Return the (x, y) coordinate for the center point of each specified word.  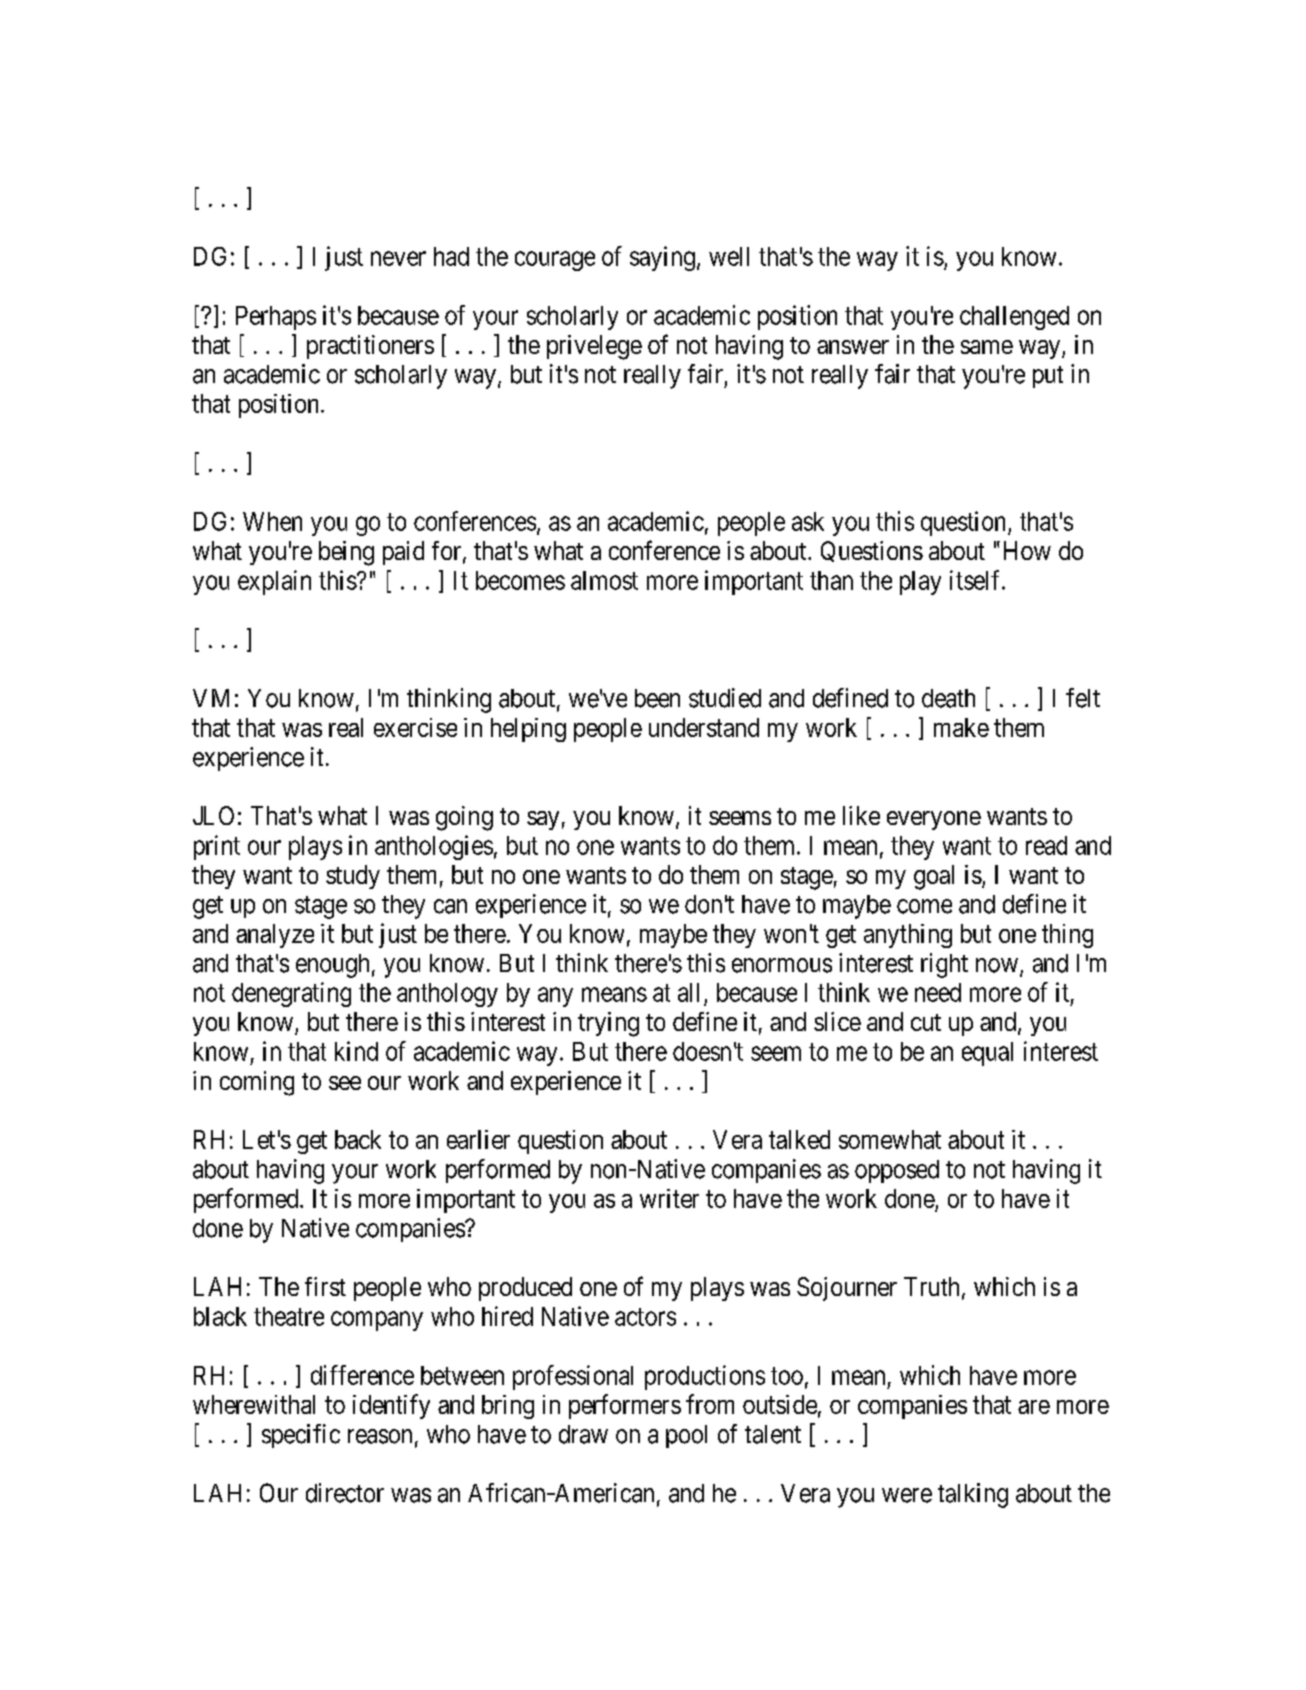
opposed (897, 1171)
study (353, 877)
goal (934, 877)
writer (669, 1198)
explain (274, 582)
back (358, 1139)
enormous (782, 965)
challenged (1014, 318)
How (1027, 550)
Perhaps (276, 318)
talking (973, 1495)
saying (662, 258)
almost (604, 580)
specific (301, 1436)
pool (686, 1436)
